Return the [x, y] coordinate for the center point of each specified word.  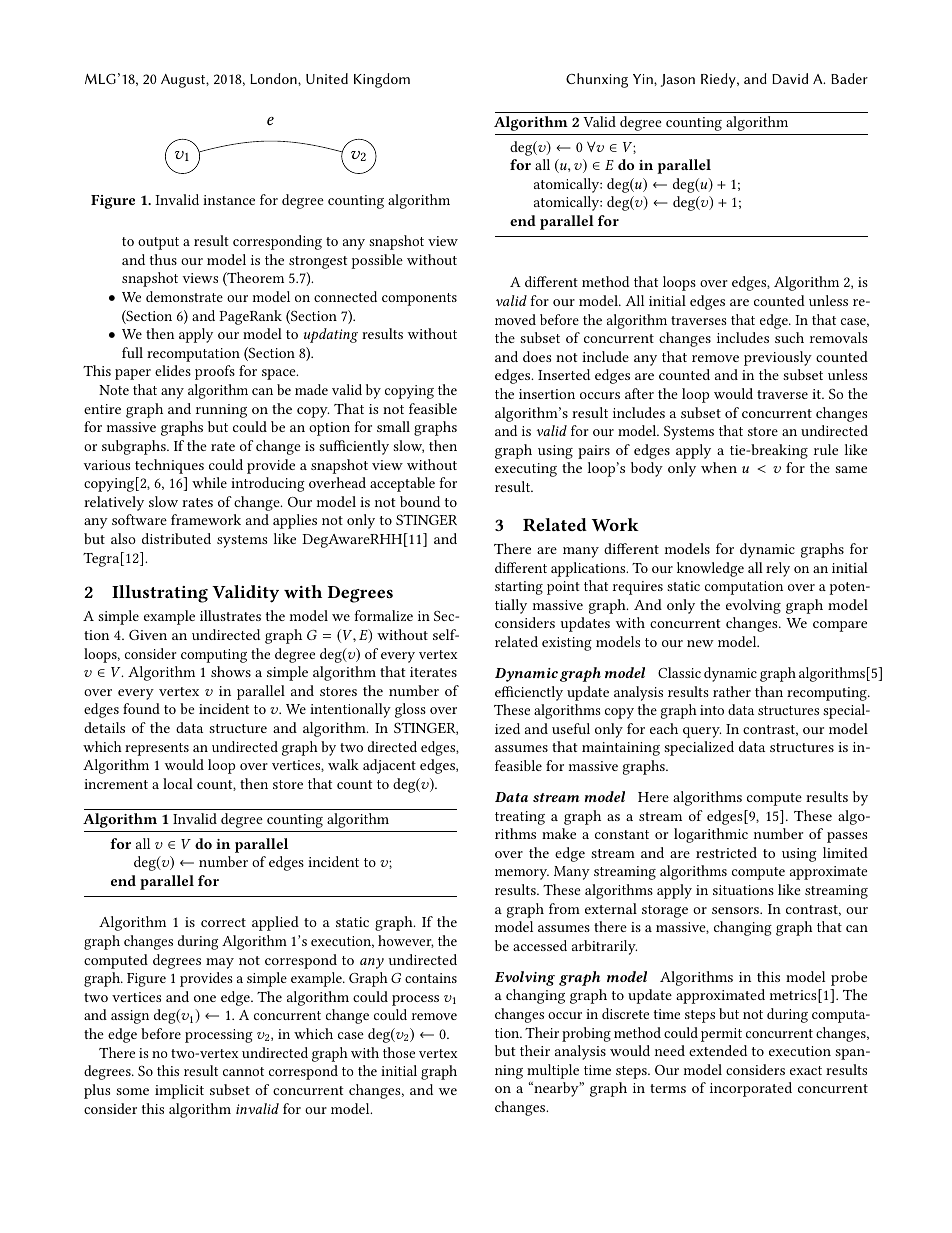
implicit [179, 1091]
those [399, 1052]
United [327, 78]
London [274, 78]
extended [718, 1050]
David [790, 78]
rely [778, 569]
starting [519, 588]
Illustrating [160, 594]
